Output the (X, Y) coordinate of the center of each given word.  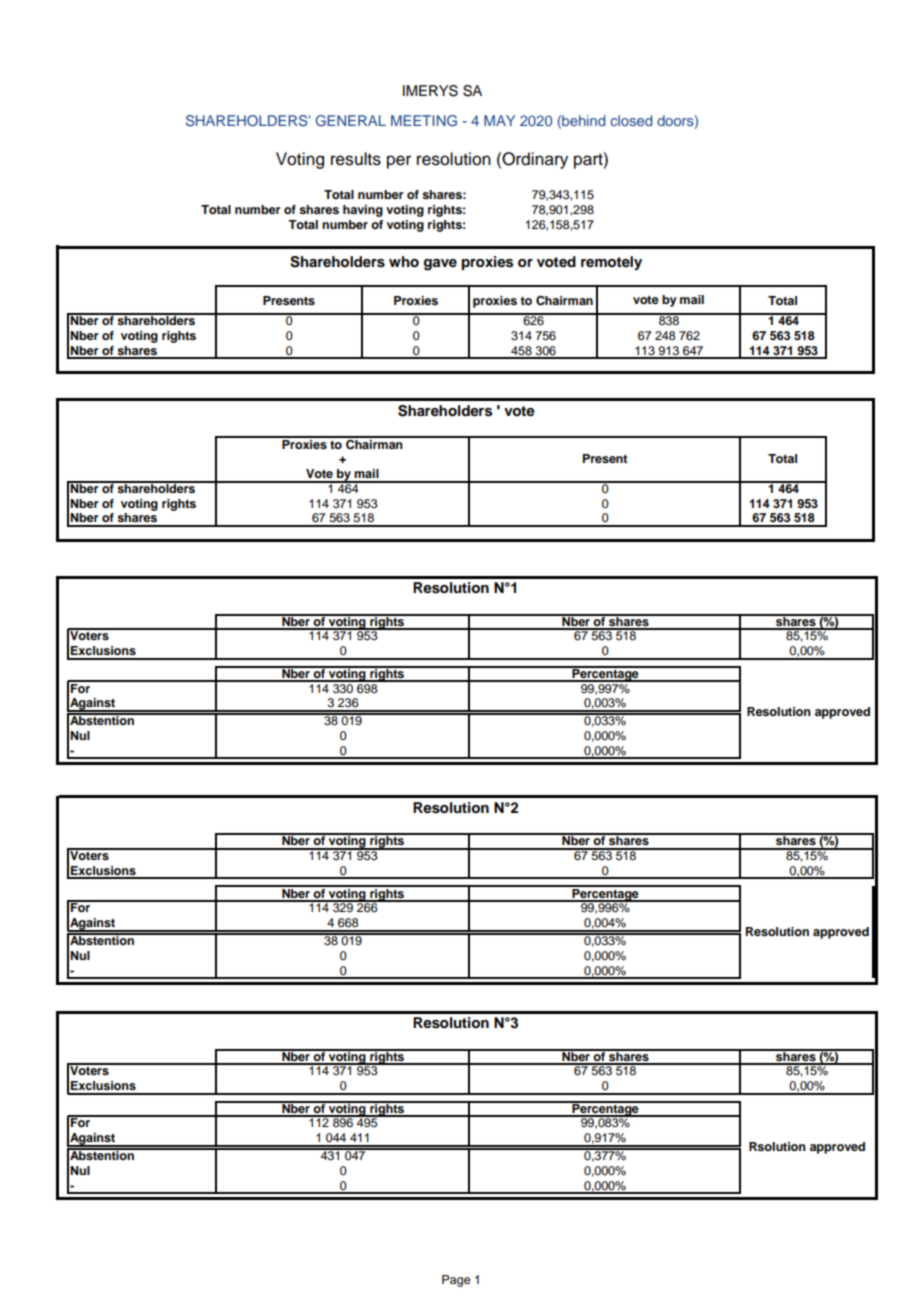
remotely (611, 263)
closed (631, 120)
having (363, 211)
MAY (499, 120)
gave (440, 265)
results (356, 159)
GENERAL (351, 120)
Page (456, 1281)
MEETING (424, 121)
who (404, 262)
